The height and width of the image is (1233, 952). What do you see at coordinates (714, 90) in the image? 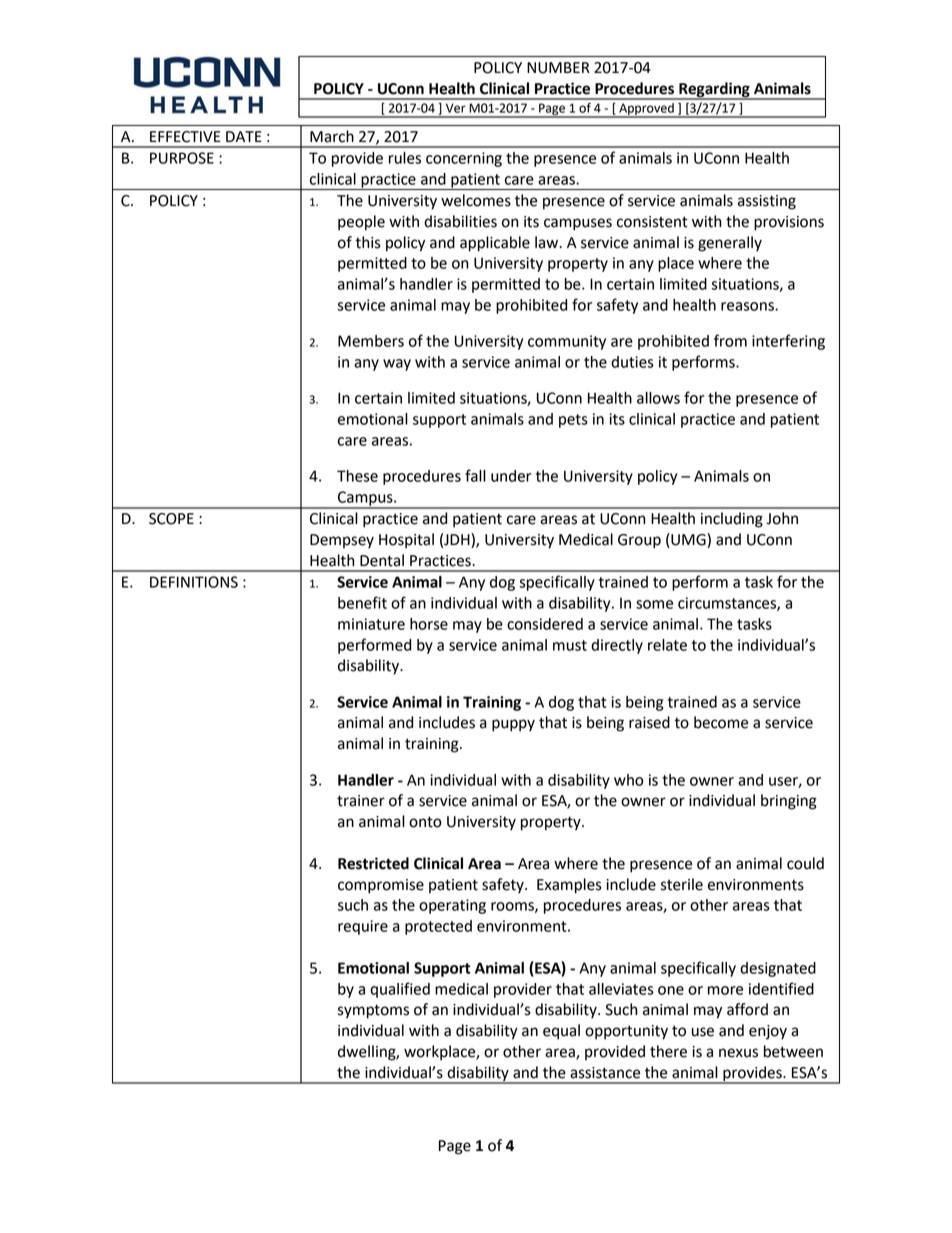
I see `Regarding` at bounding box center [714, 90].
